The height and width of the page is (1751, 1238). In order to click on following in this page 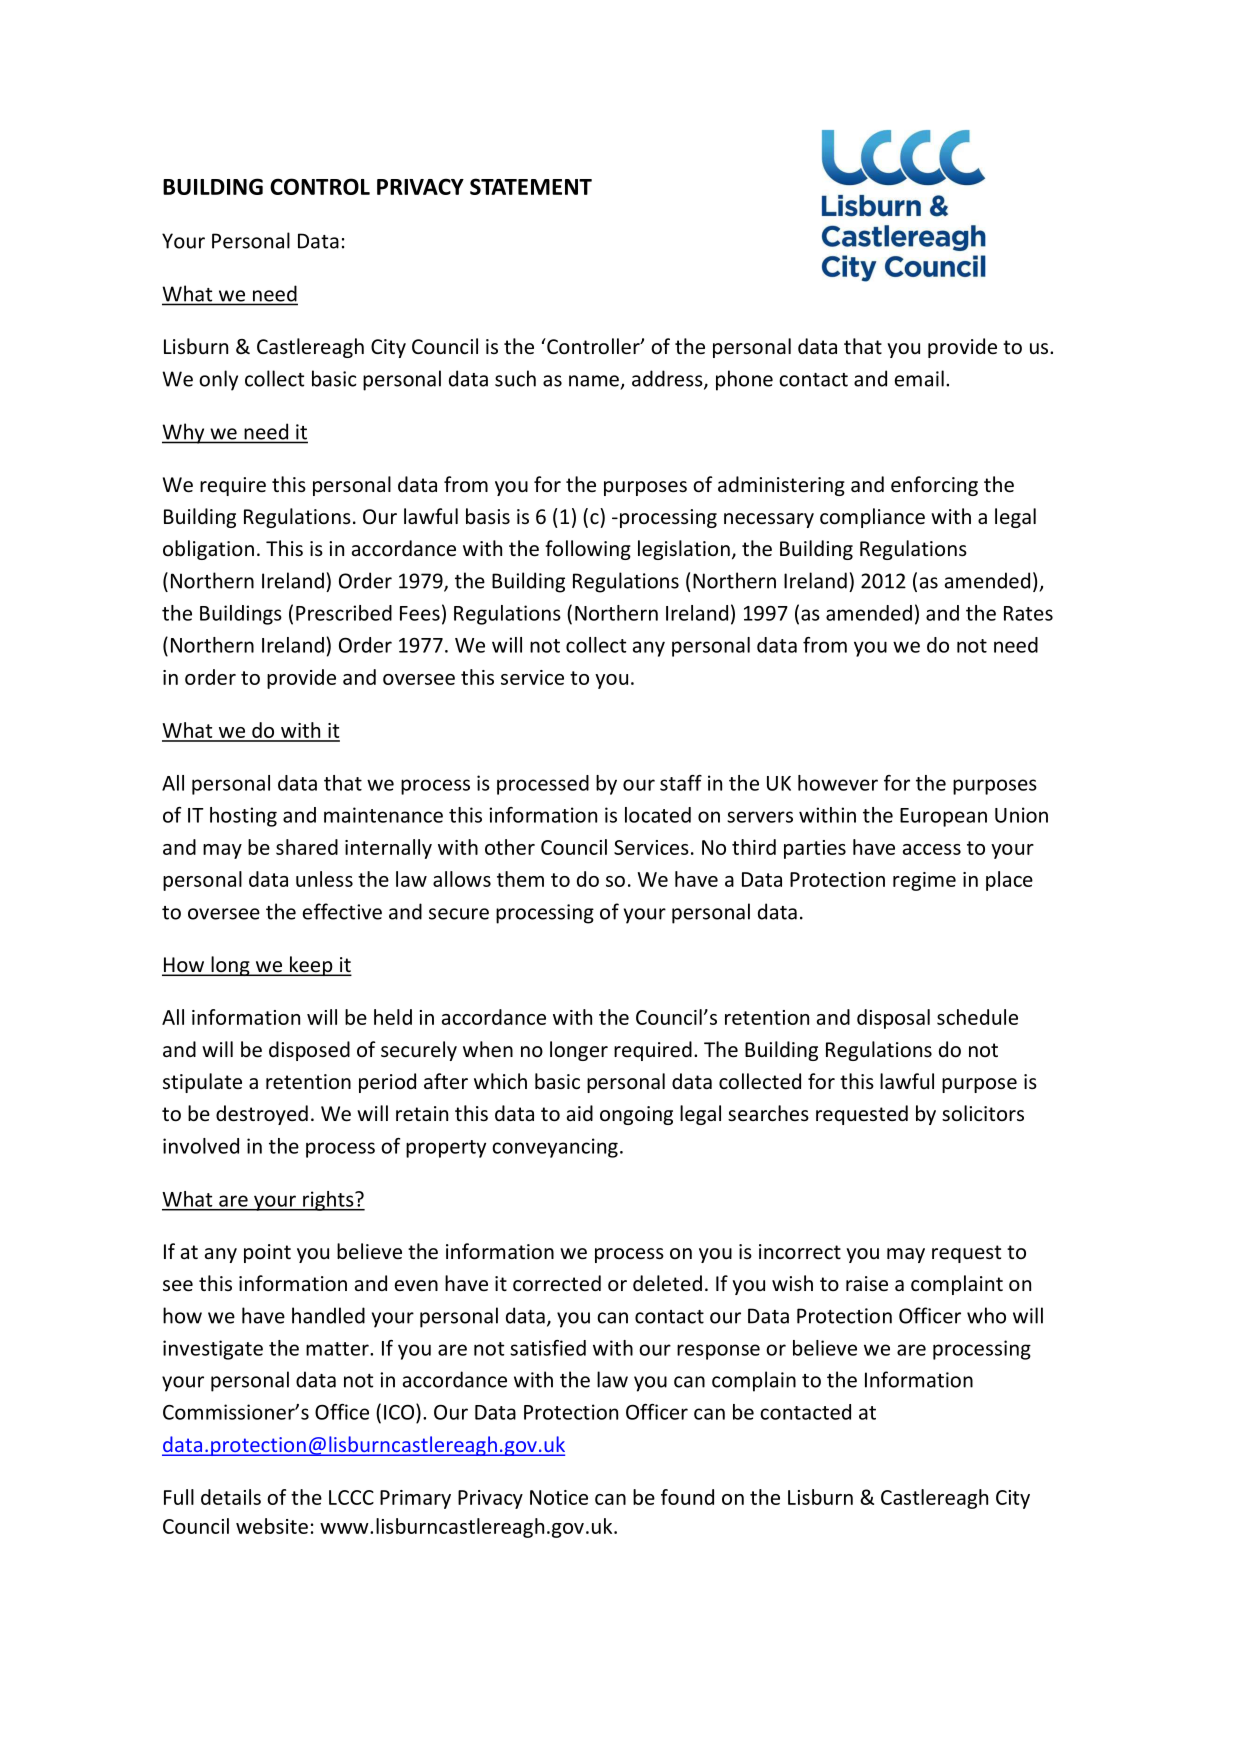, I will do `click(588, 550)`.
